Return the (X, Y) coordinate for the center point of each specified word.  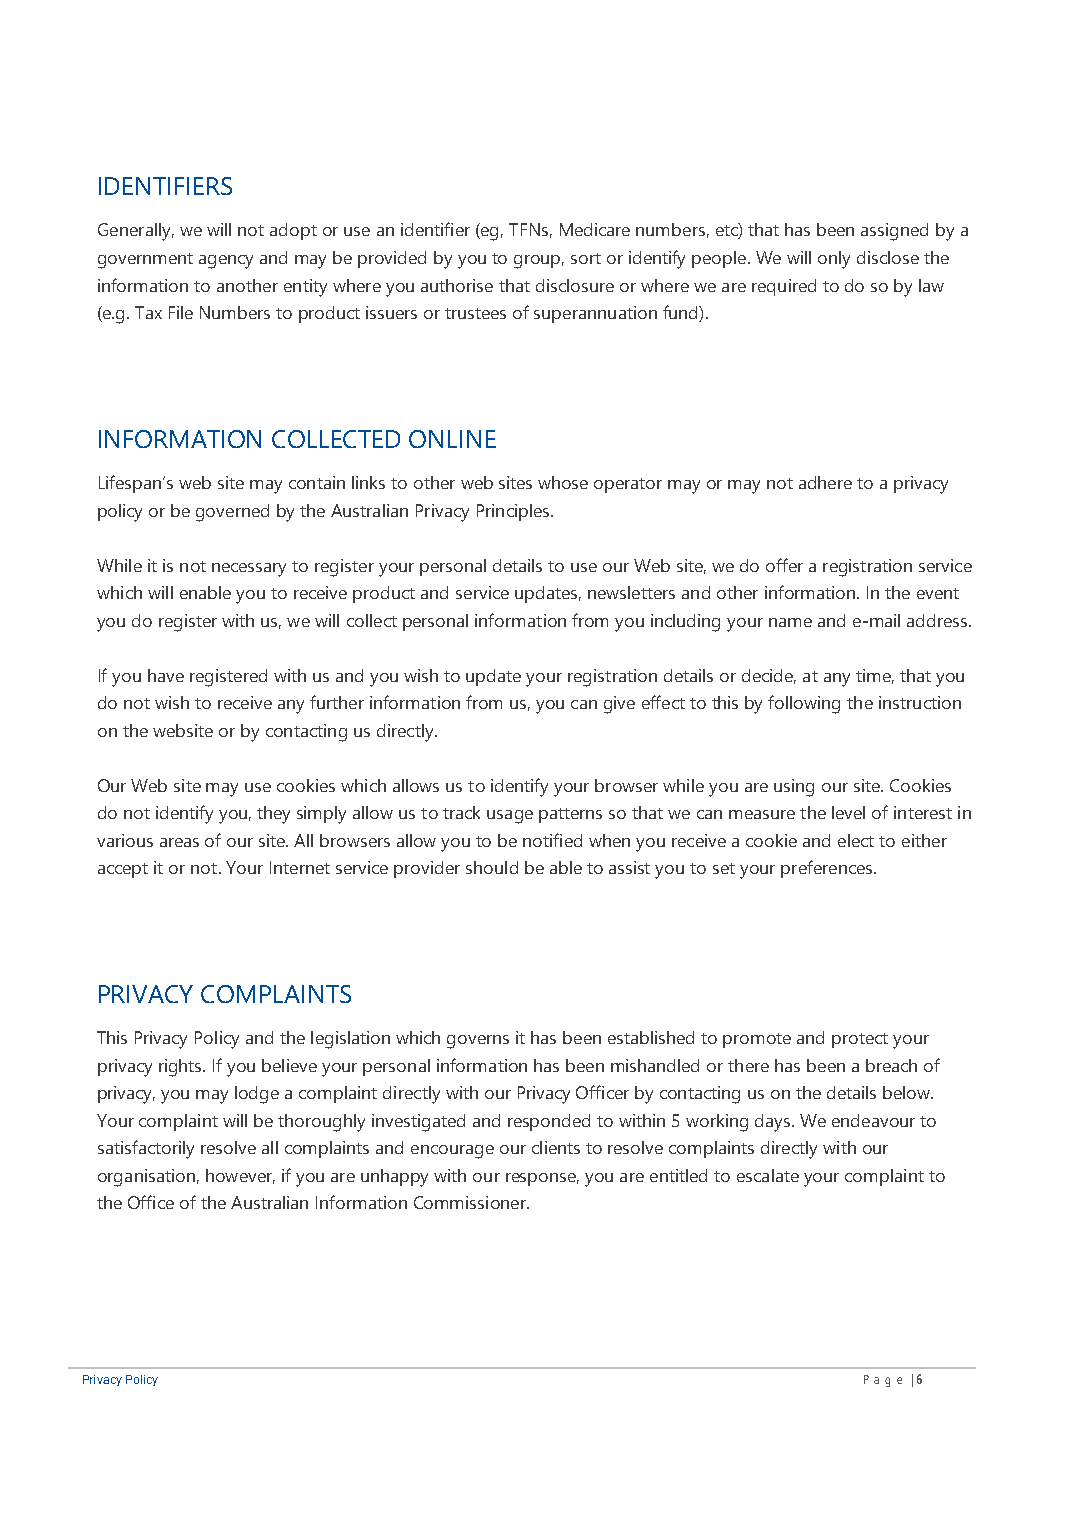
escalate (768, 1175)
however (240, 1176)
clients (556, 1147)
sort (586, 258)
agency (226, 262)
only (834, 260)
